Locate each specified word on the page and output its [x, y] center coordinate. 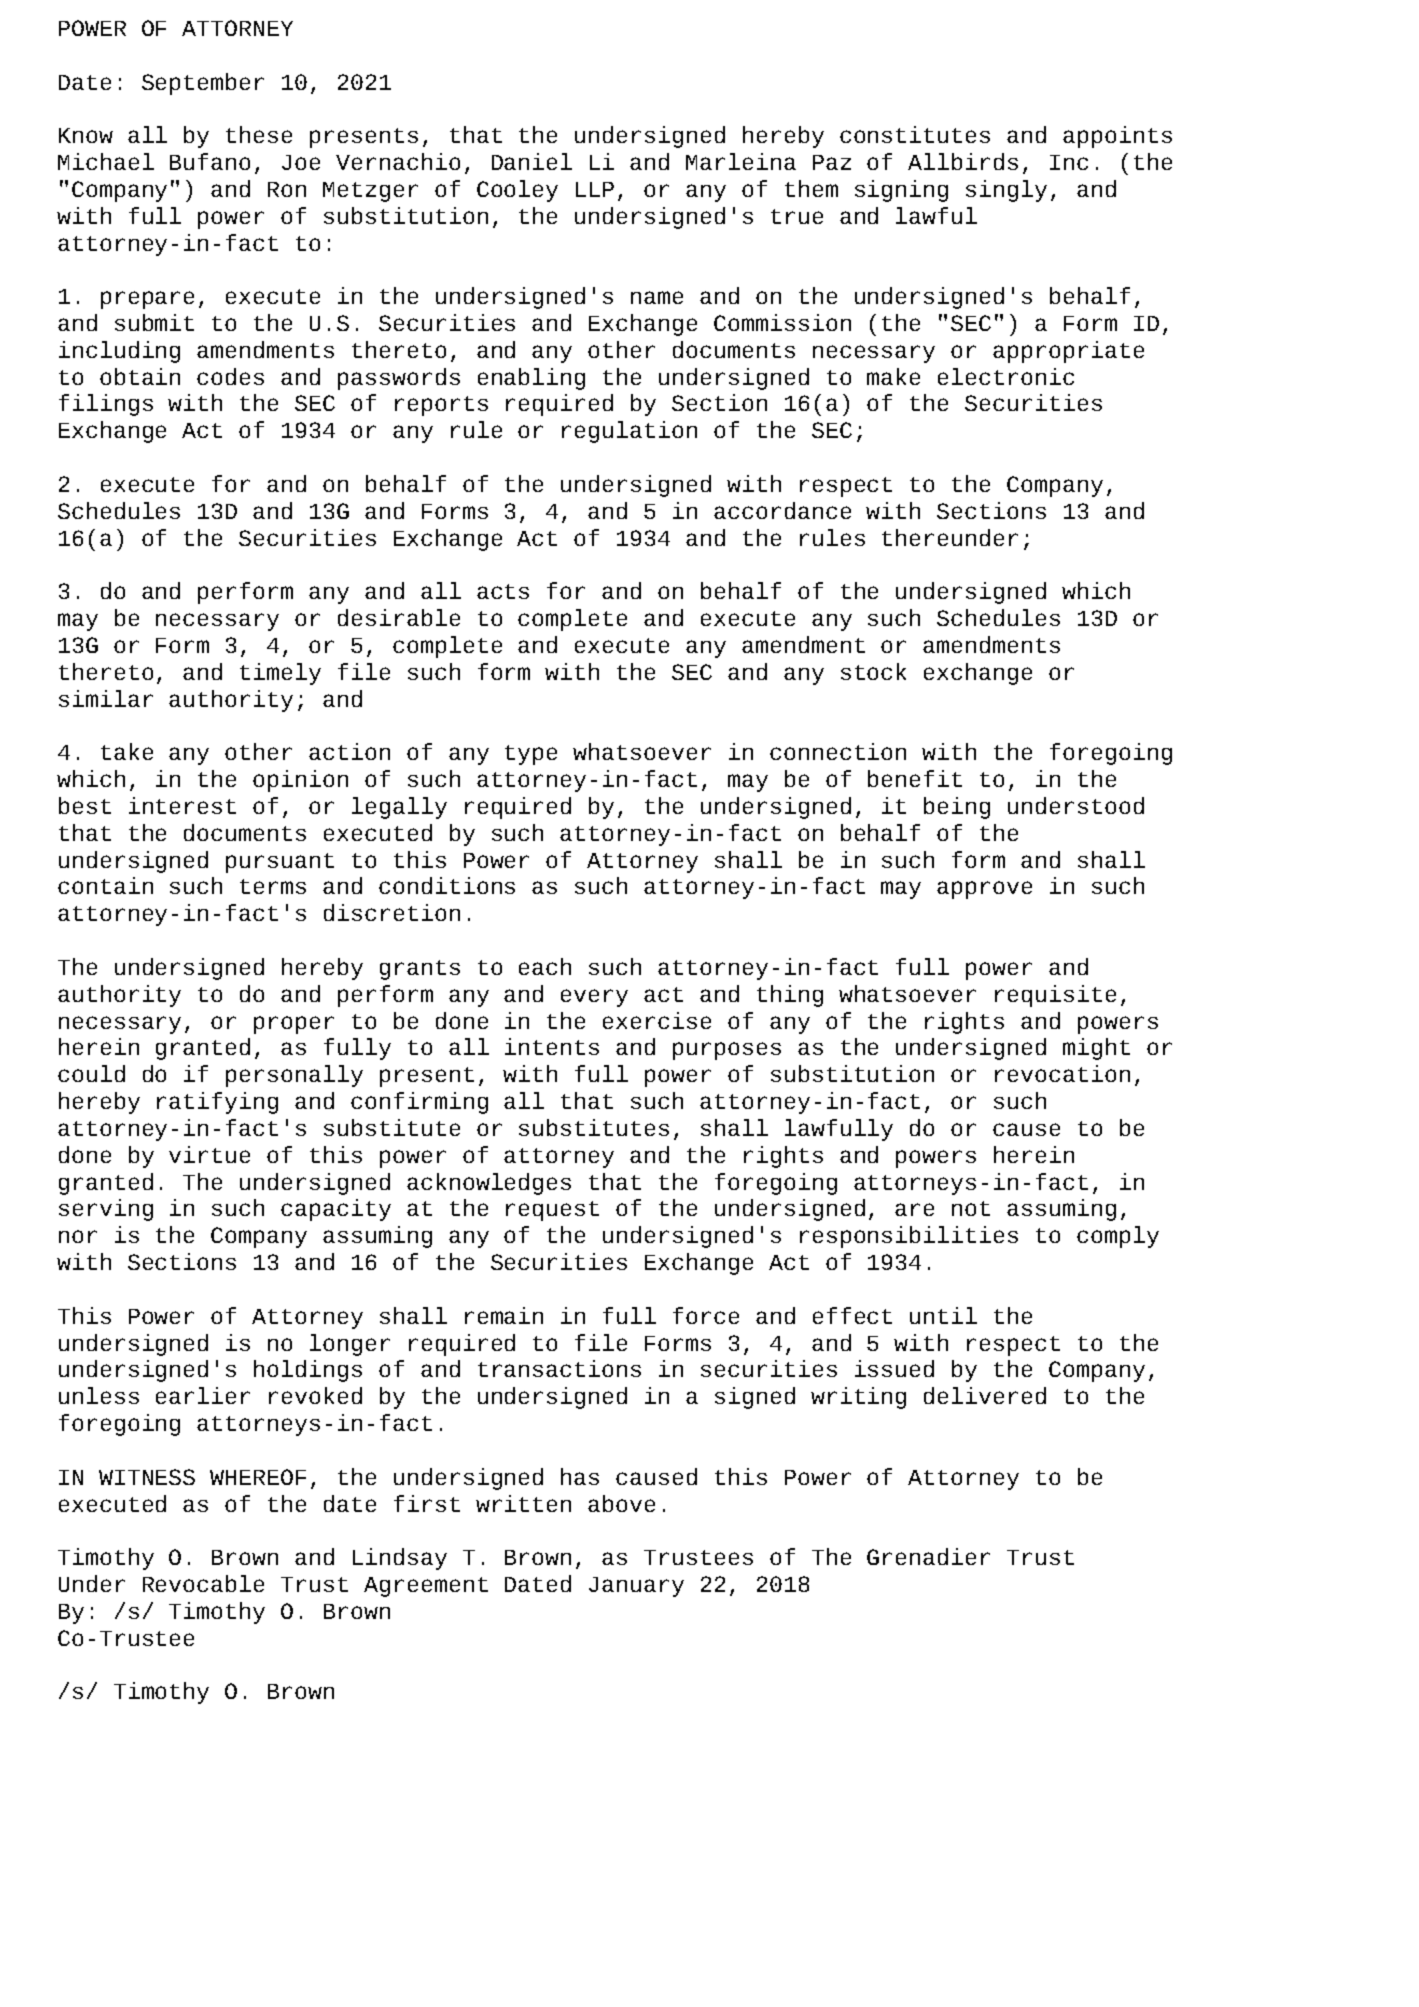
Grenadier [928, 1556]
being [957, 808]
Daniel [532, 161]
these [259, 134]
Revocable [203, 1583]
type [531, 755]
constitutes [915, 134]
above [621, 1503]
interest [182, 805]
